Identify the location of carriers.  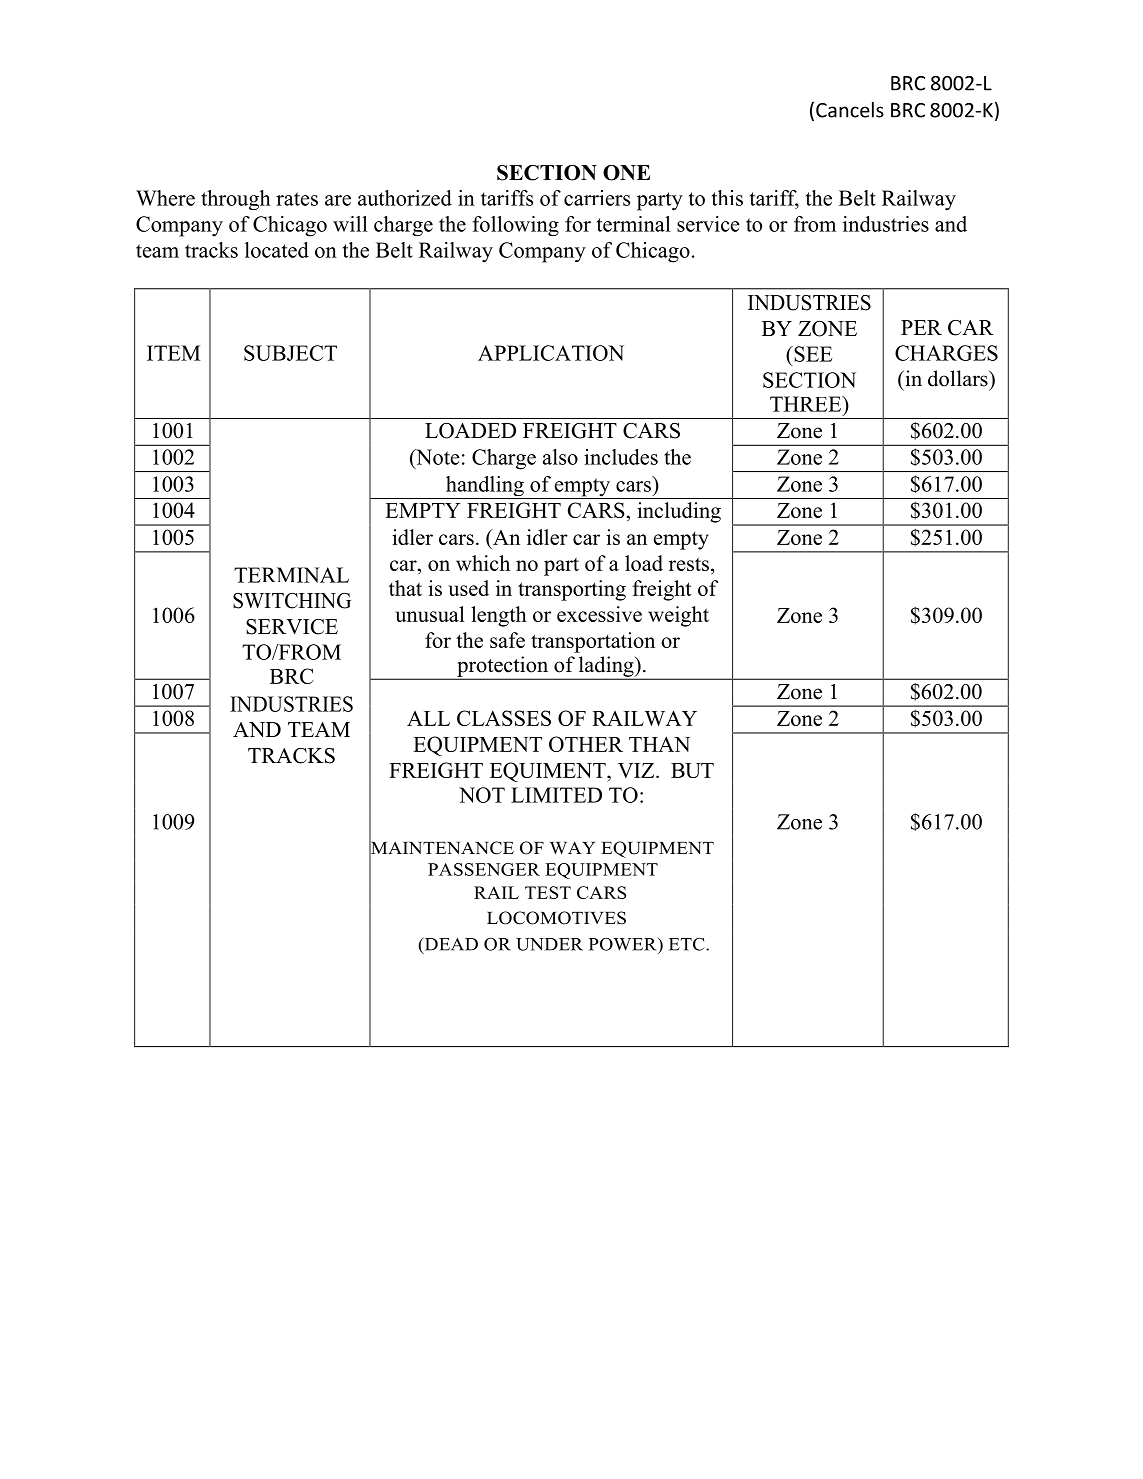
(597, 198).
